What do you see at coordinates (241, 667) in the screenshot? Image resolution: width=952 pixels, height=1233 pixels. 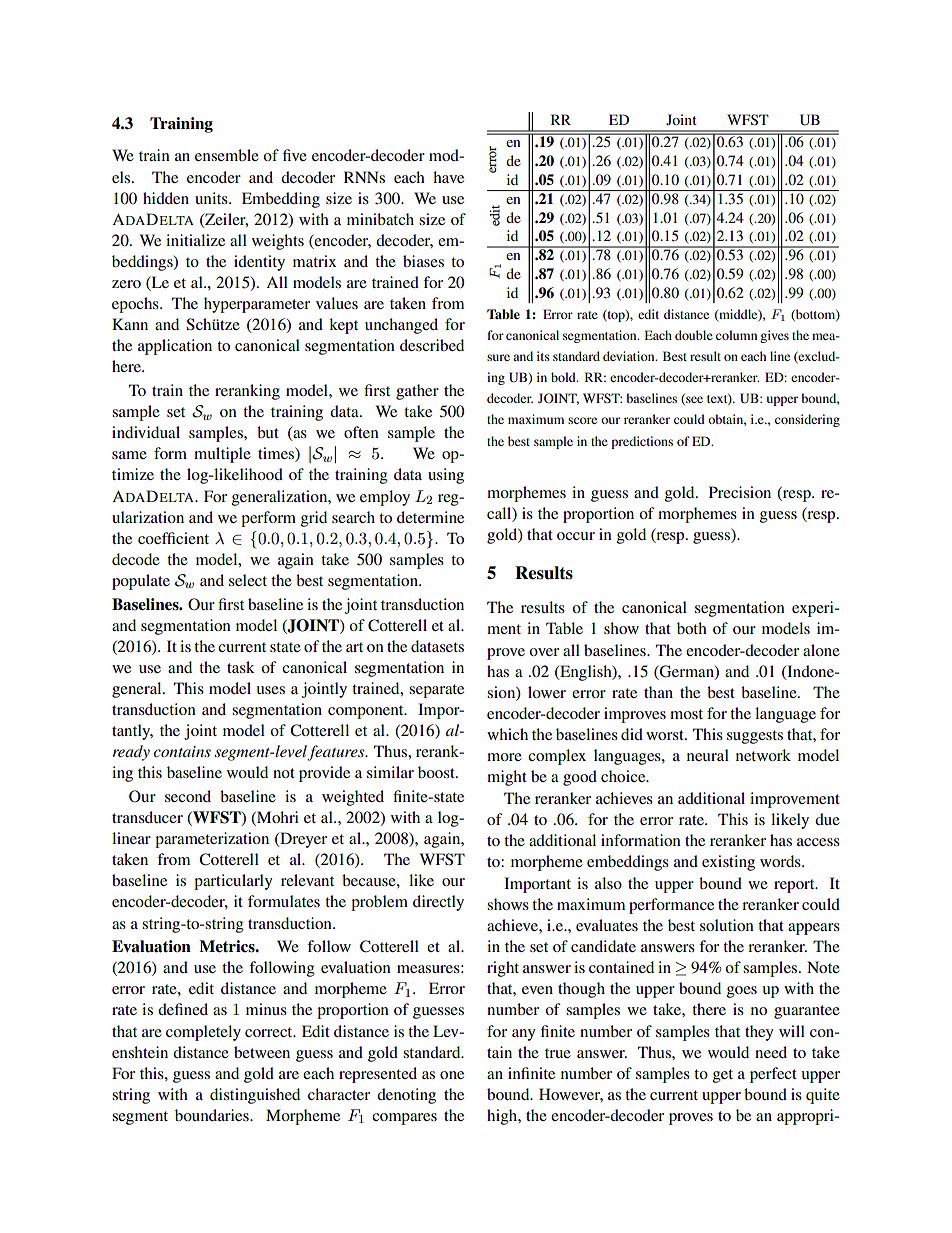 I see `task` at bounding box center [241, 667].
